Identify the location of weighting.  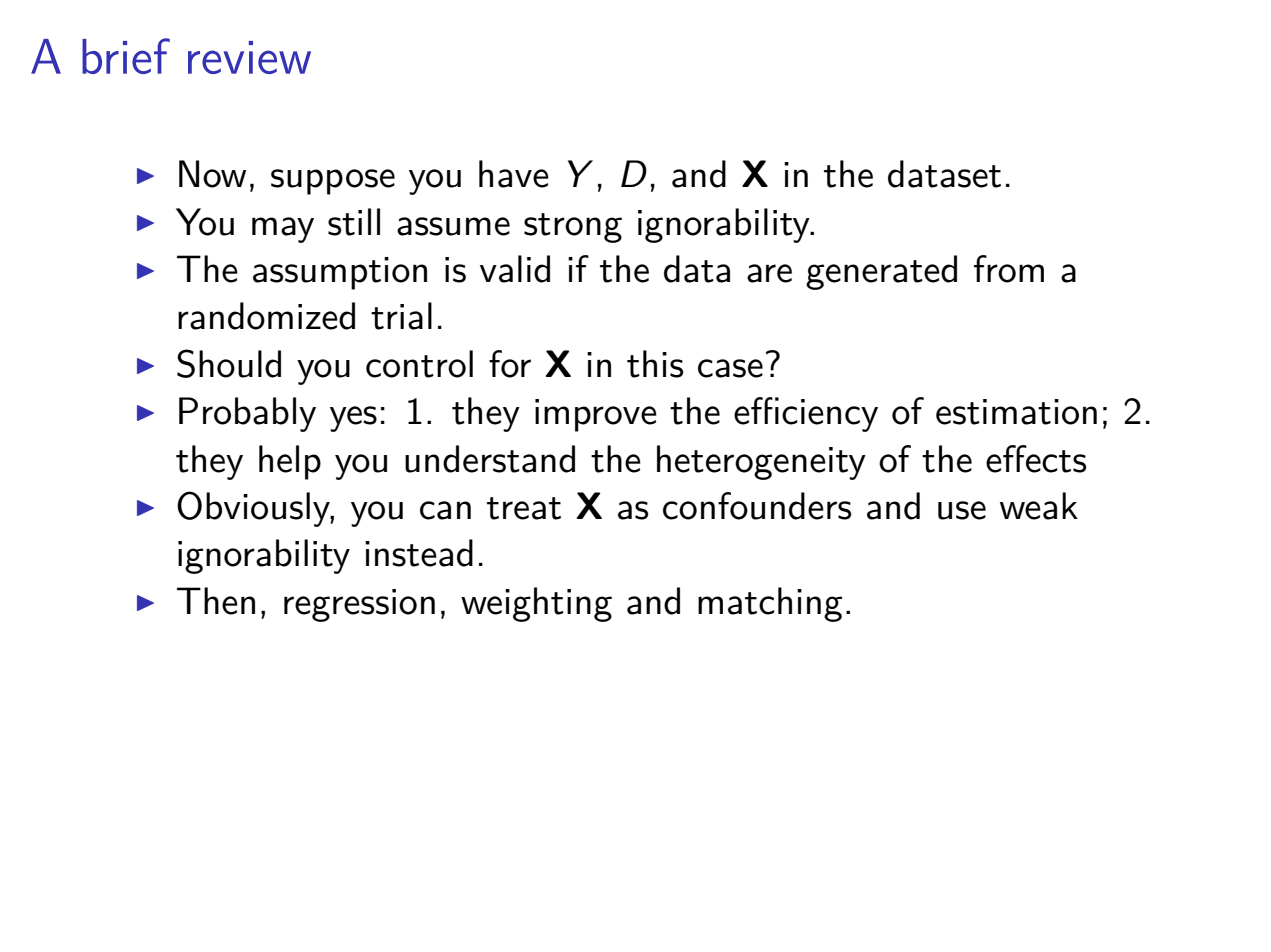
(536, 604).
